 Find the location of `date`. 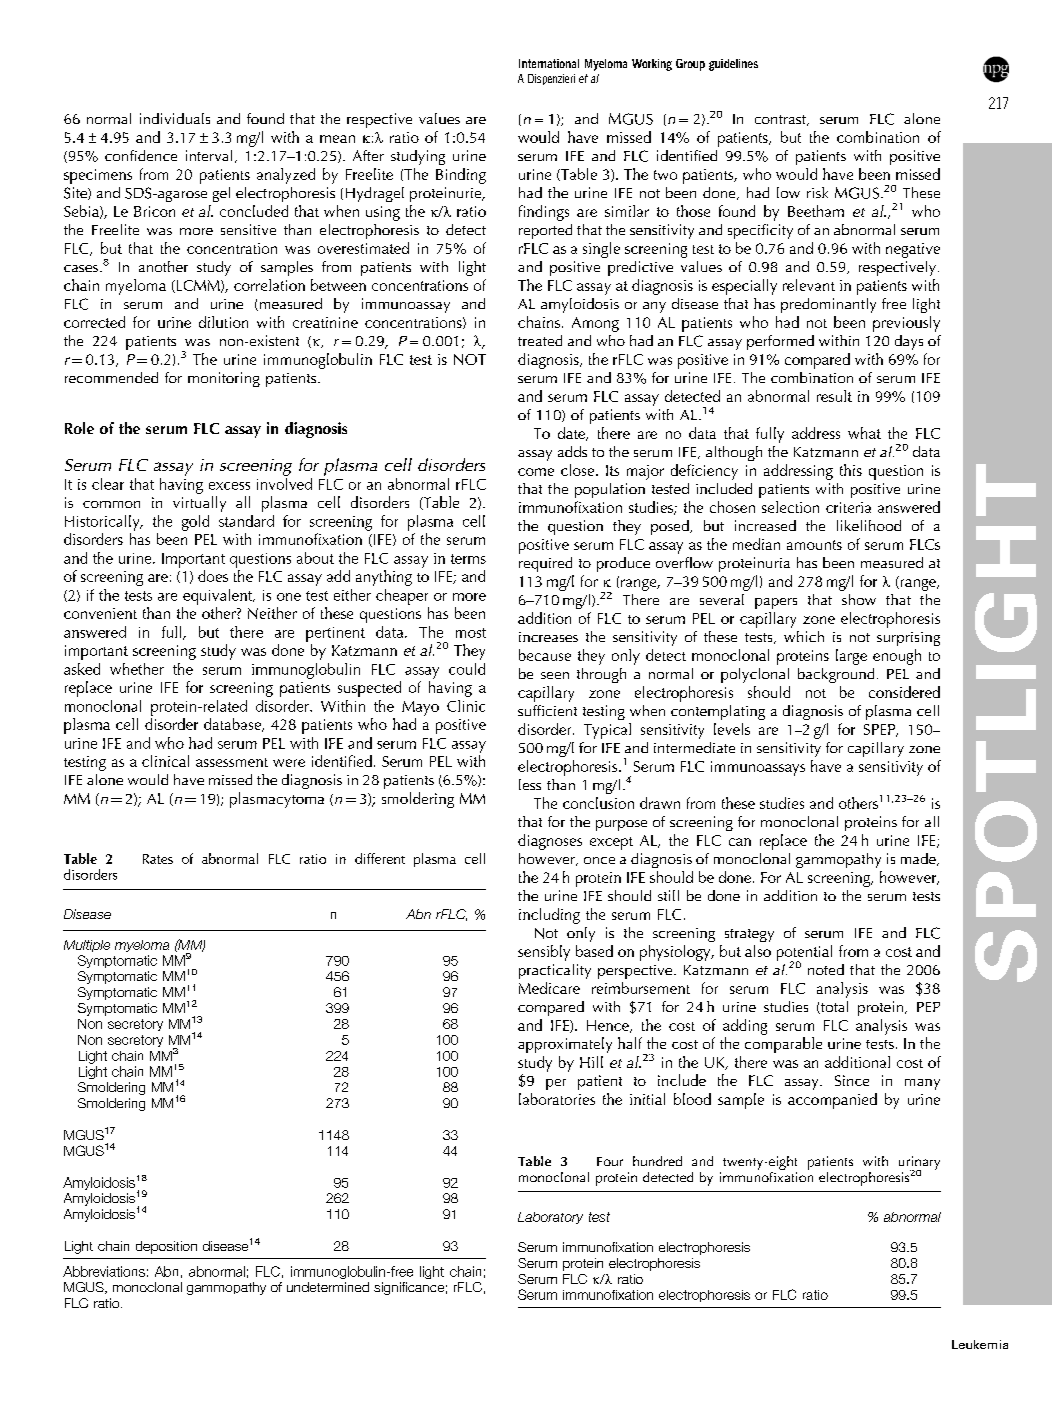

date is located at coordinates (572, 434).
